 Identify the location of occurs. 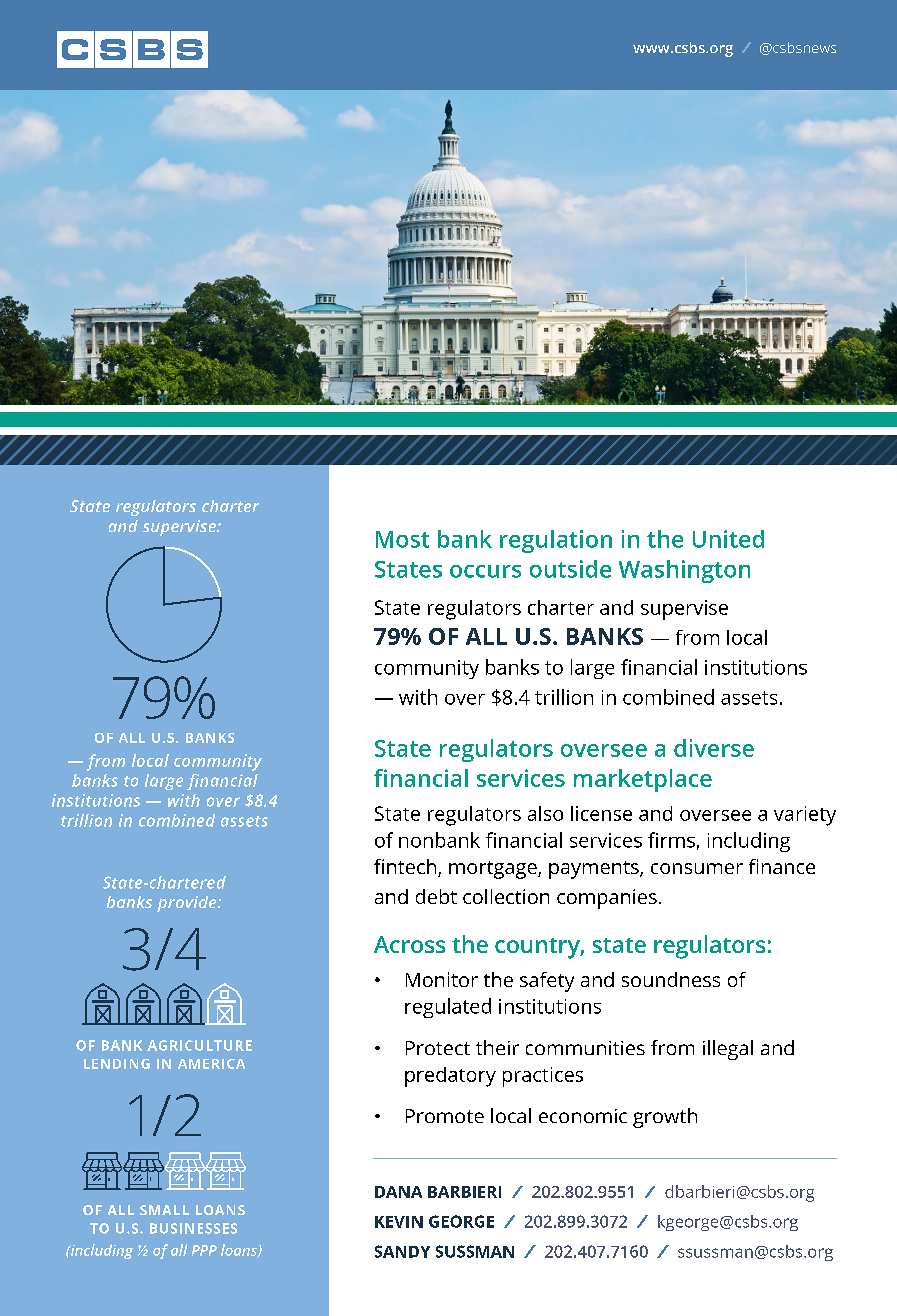
(485, 571).
